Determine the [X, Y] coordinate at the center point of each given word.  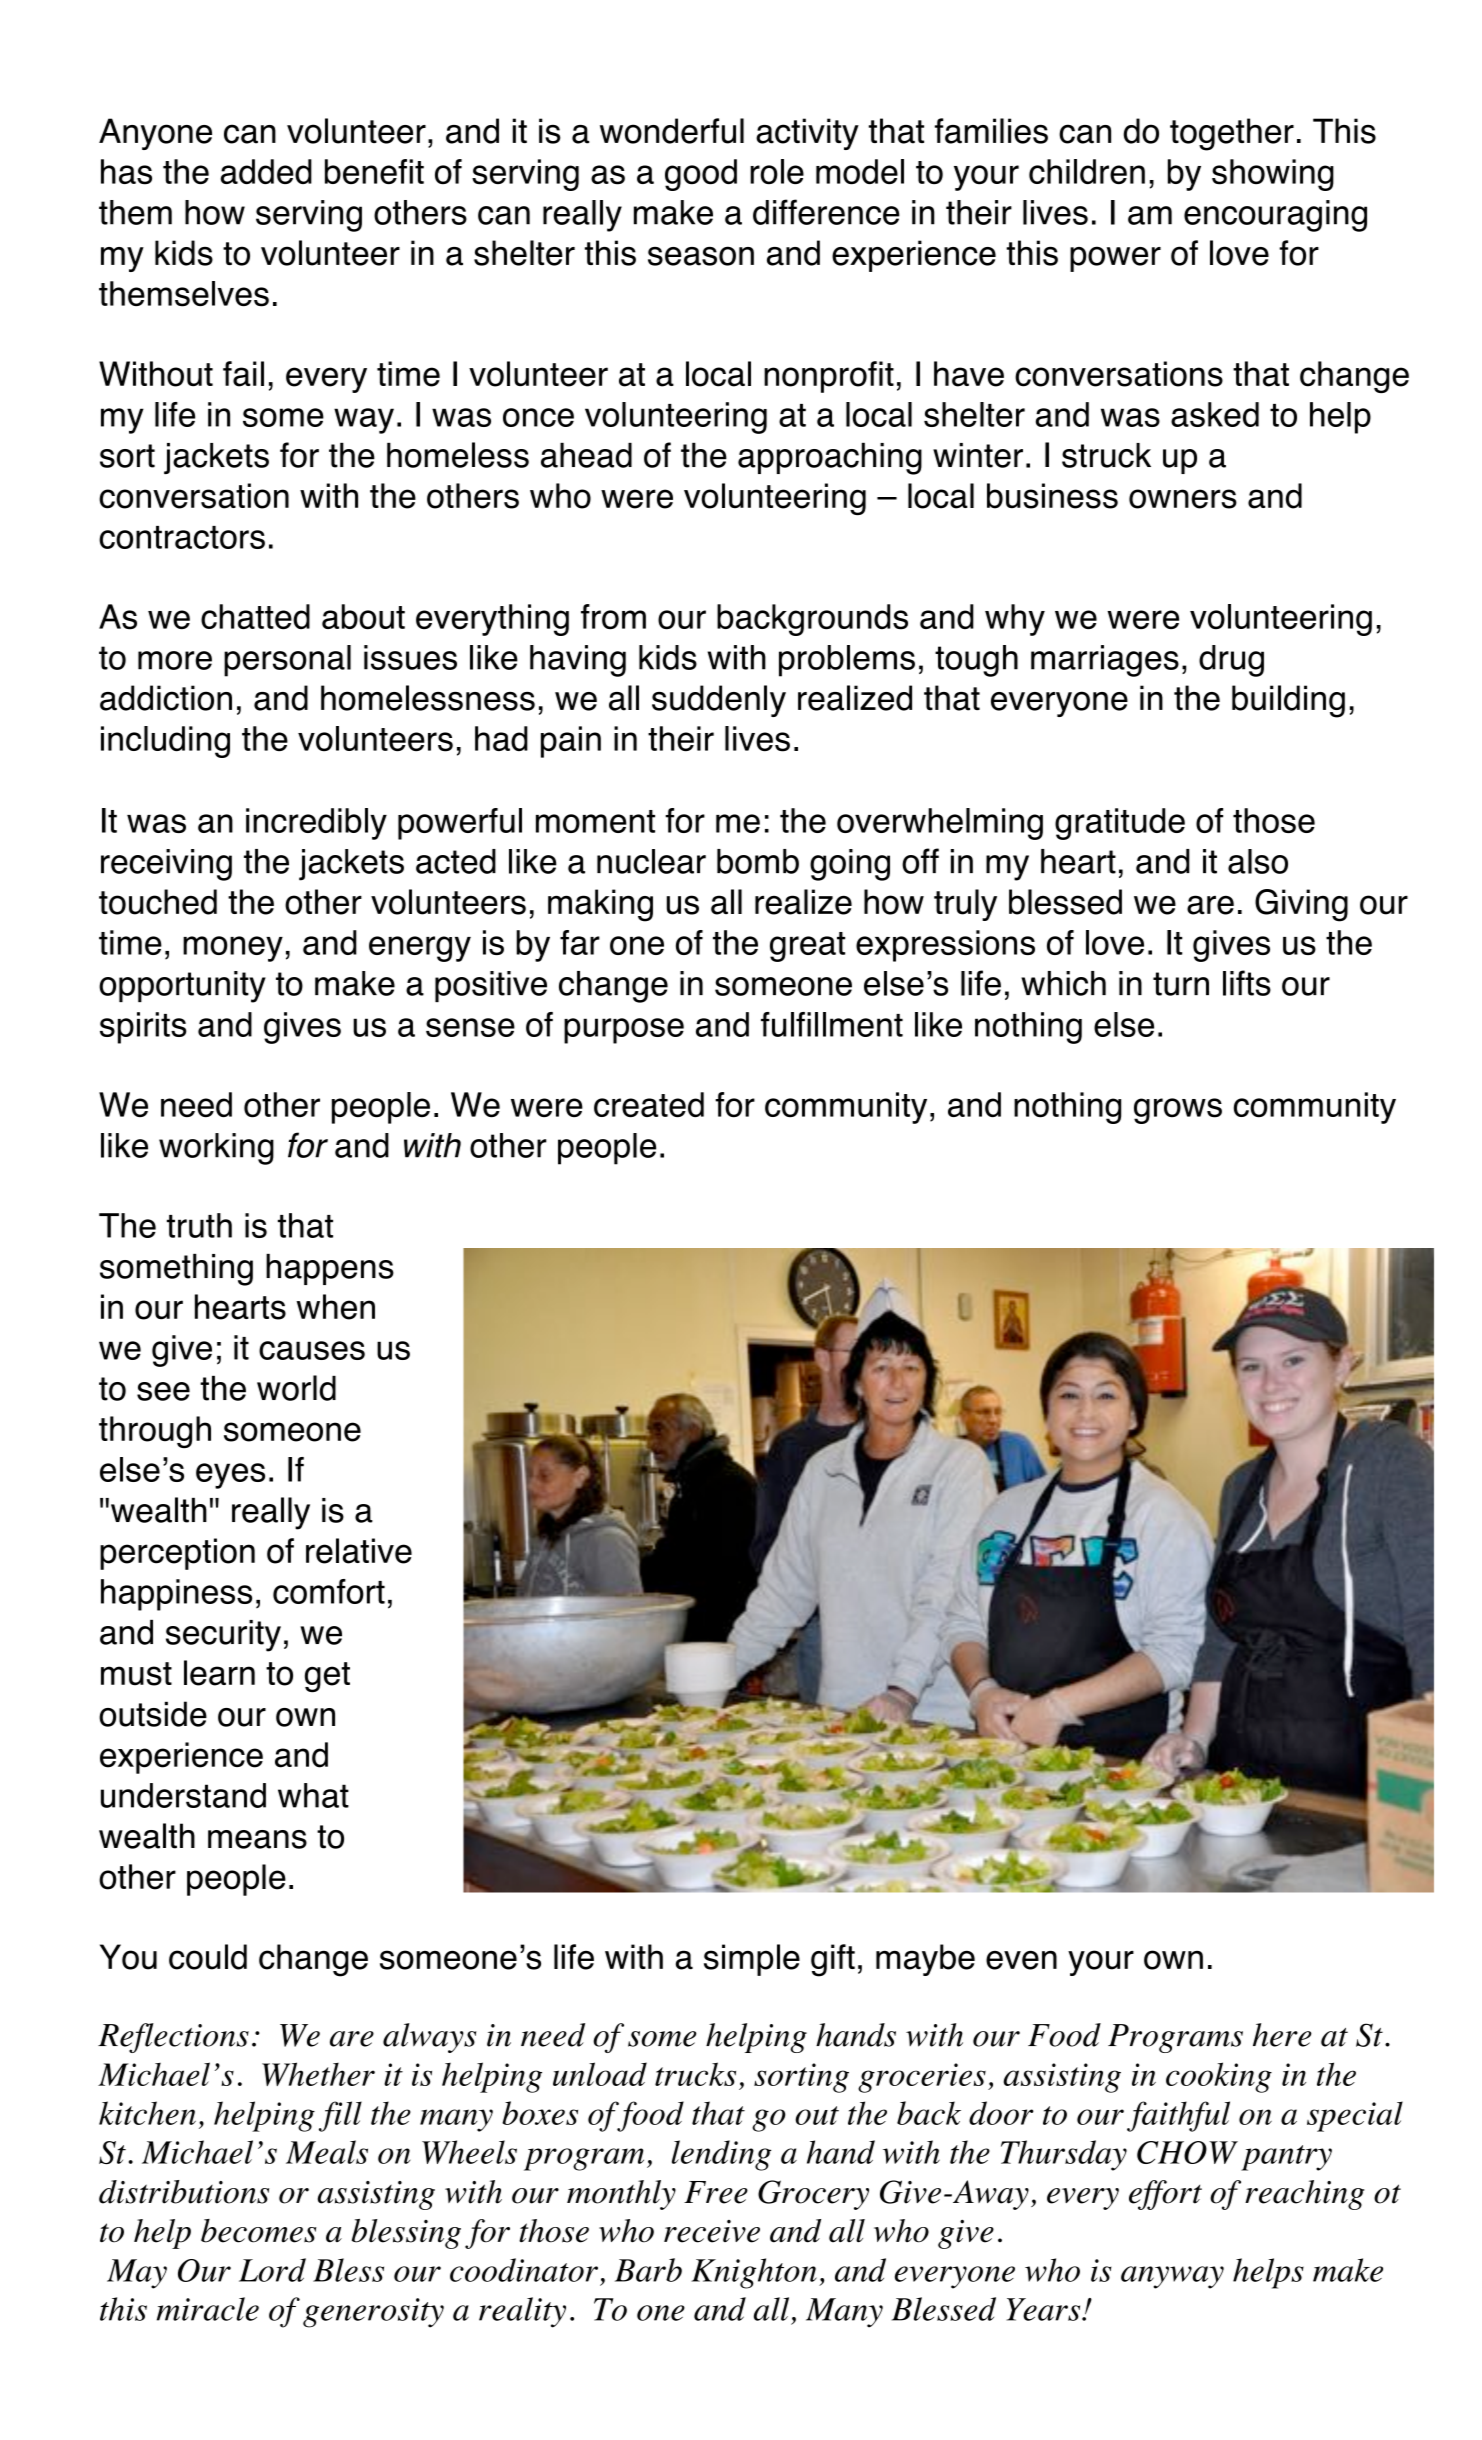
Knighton [754, 2273]
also [1258, 861]
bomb [758, 861]
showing [1273, 175]
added [266, 171]
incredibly [316, 824]
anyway [1172, 2277]
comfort [329, 1591]
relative [359, 1551]
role [777, 172]
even [1021, 1960]
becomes [258, 2231]
